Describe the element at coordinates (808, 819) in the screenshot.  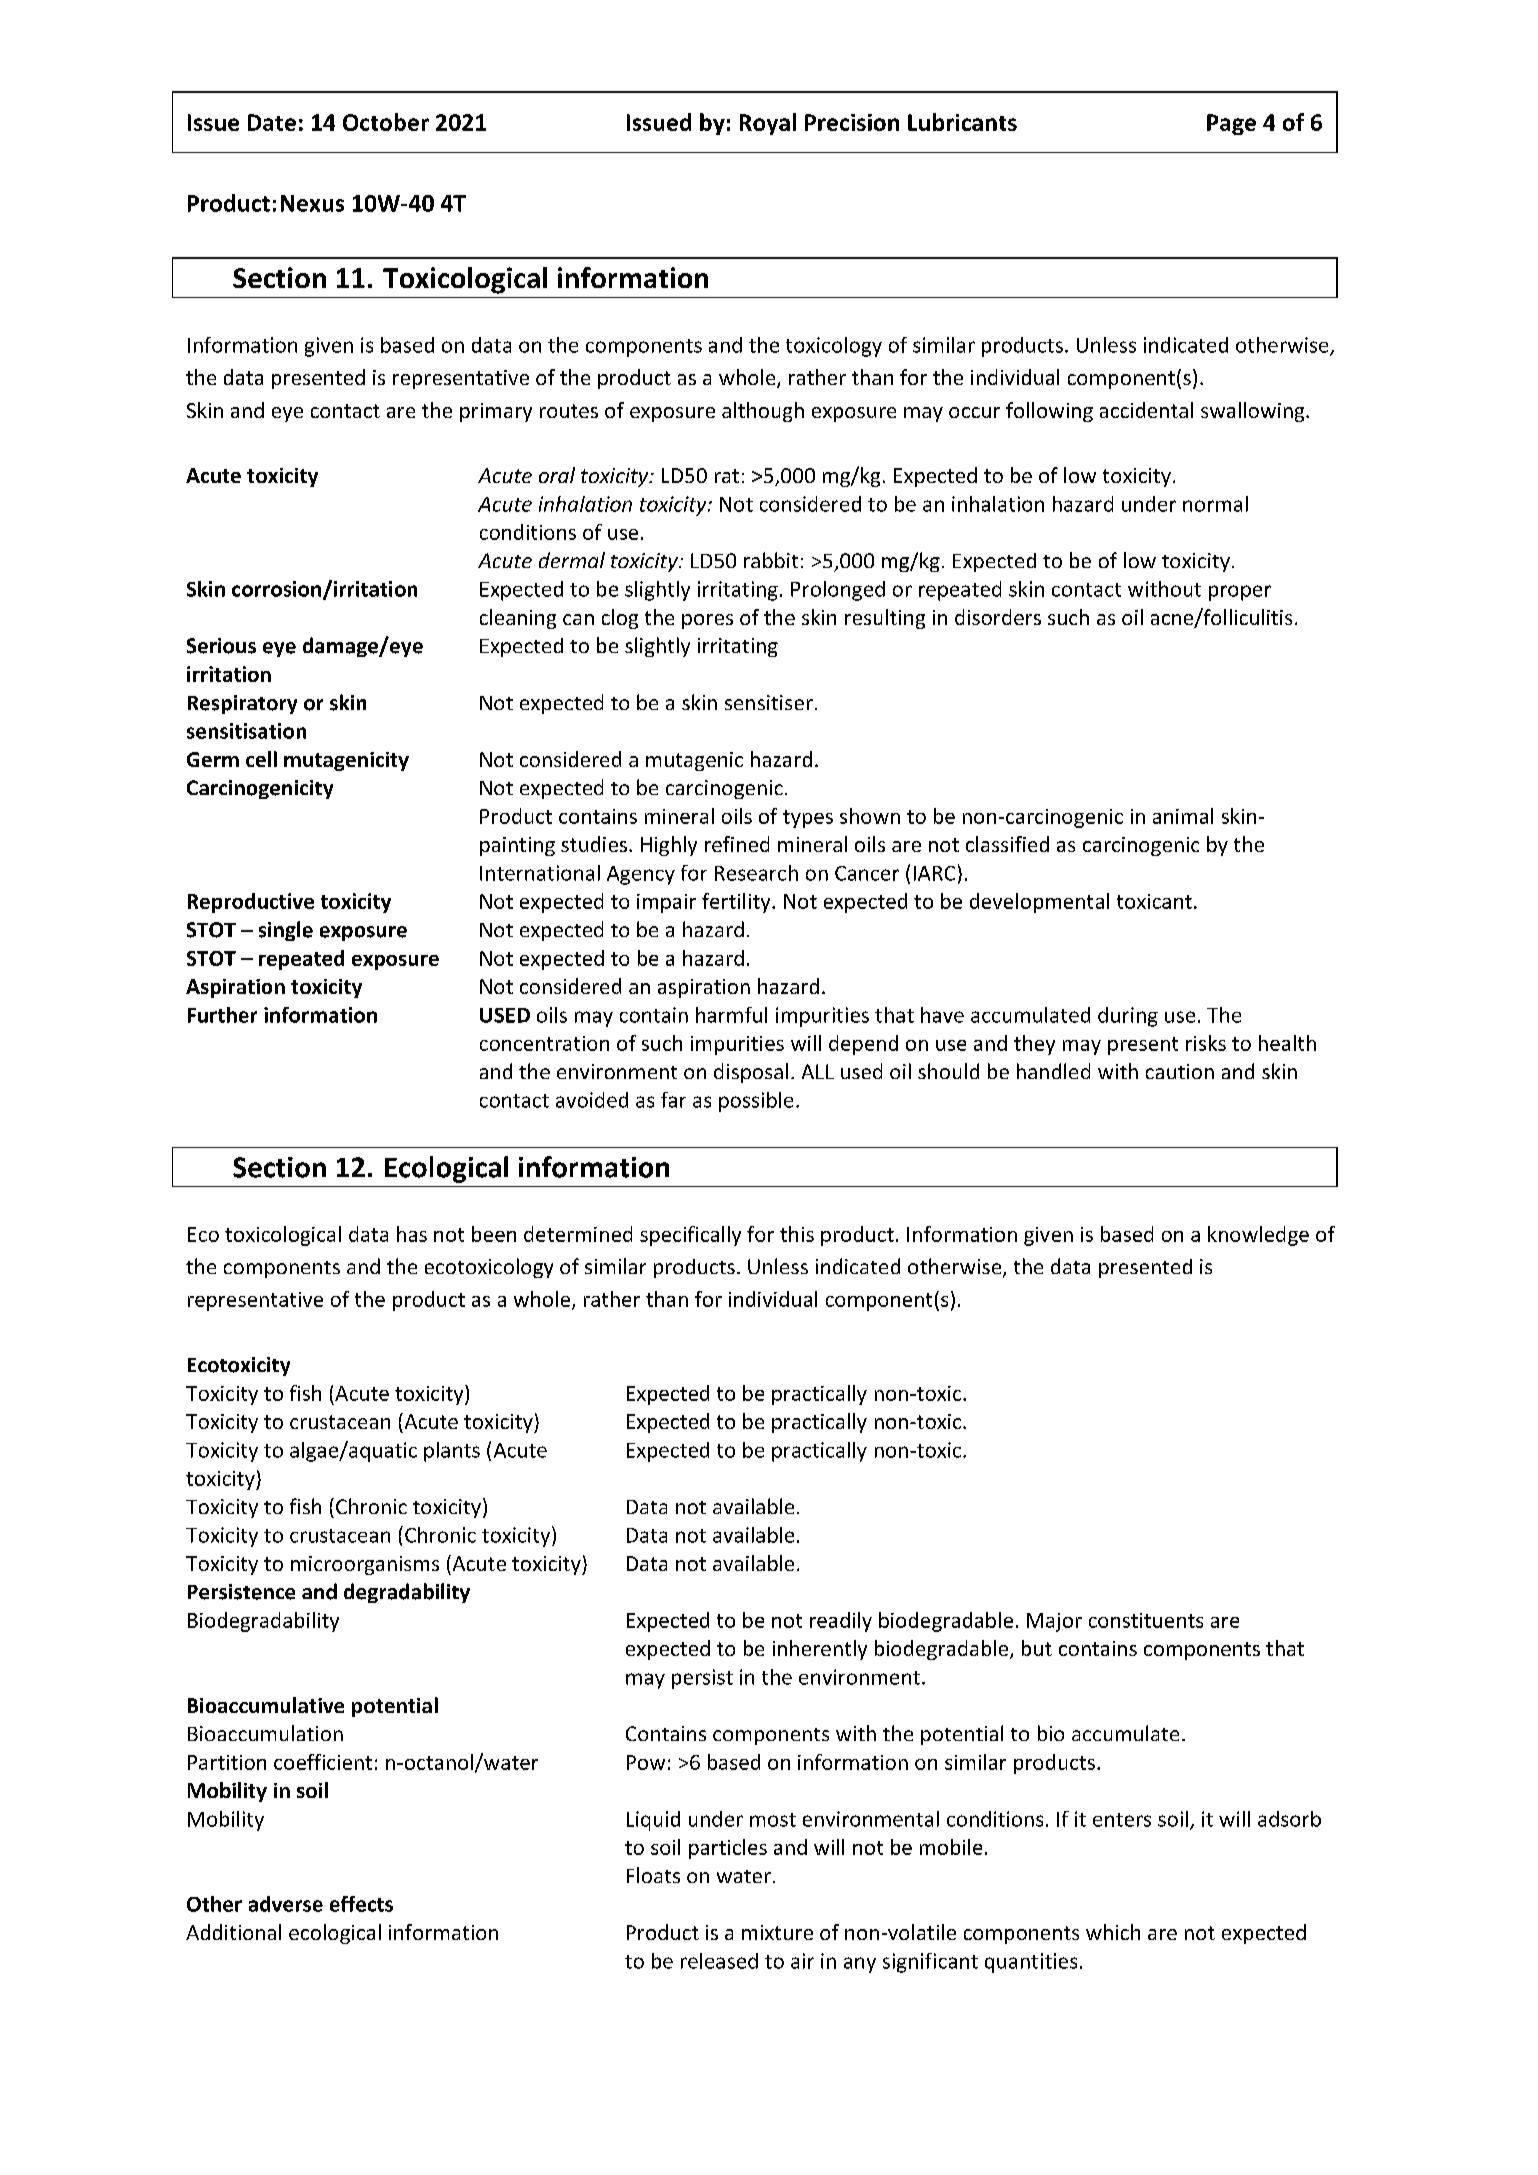
I see `types` at that location.
